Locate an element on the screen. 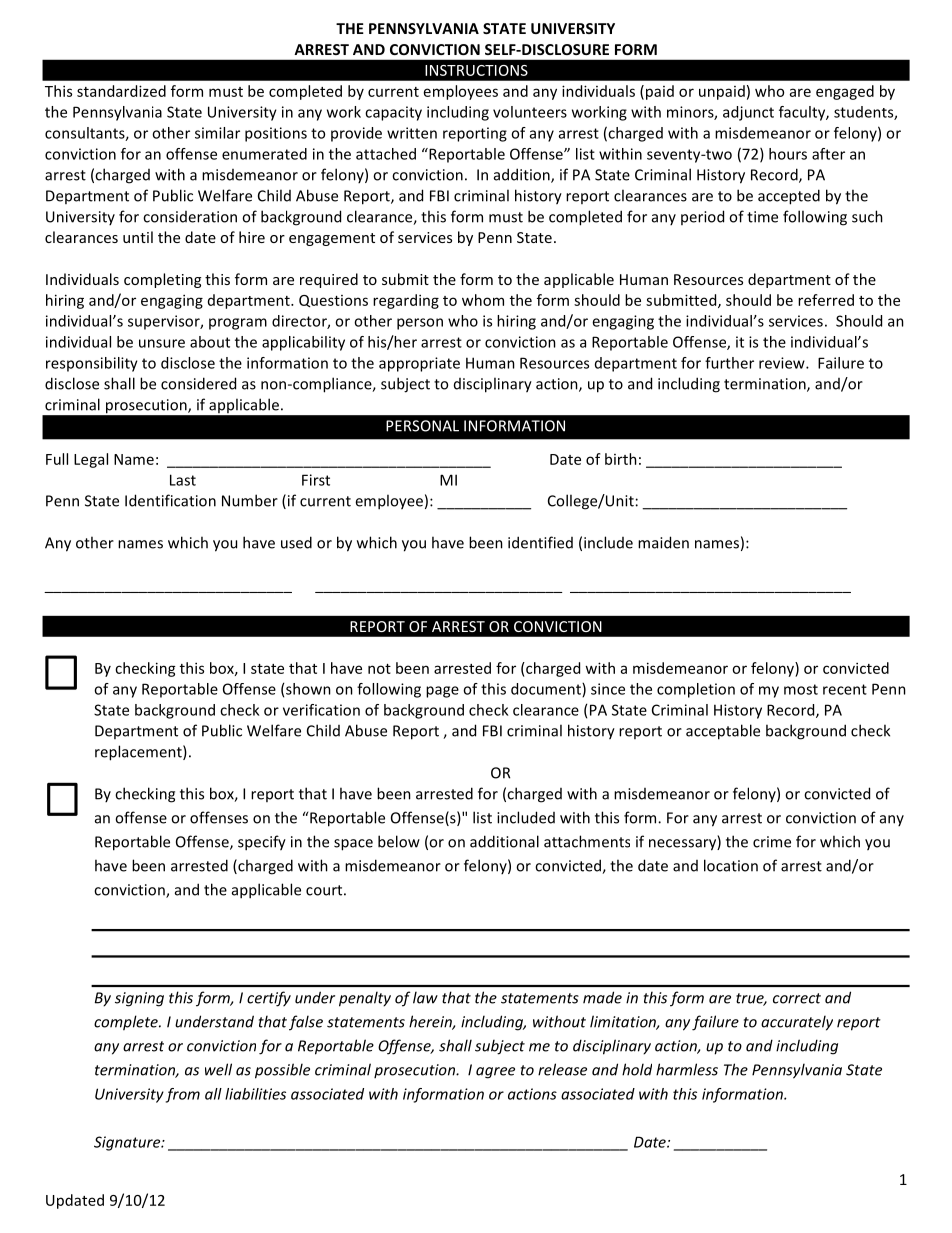 The image size is (952, 1233). from is located at coordinates (183, 1095).
